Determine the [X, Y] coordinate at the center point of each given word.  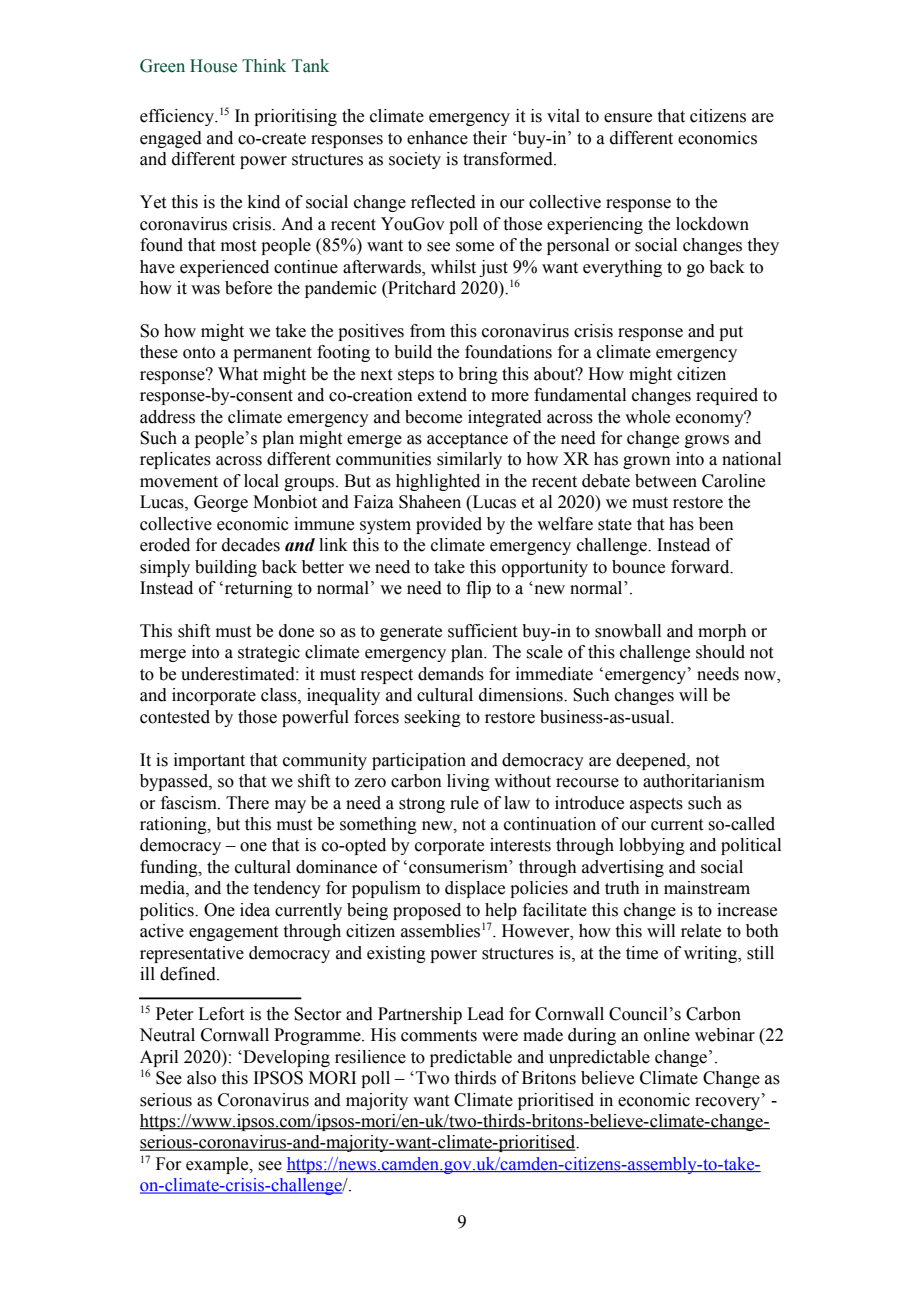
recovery [729, 1103]
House [213, 66]
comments [439, 1036]
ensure [628, 118]
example [218, 1165]
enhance [437, 138]
